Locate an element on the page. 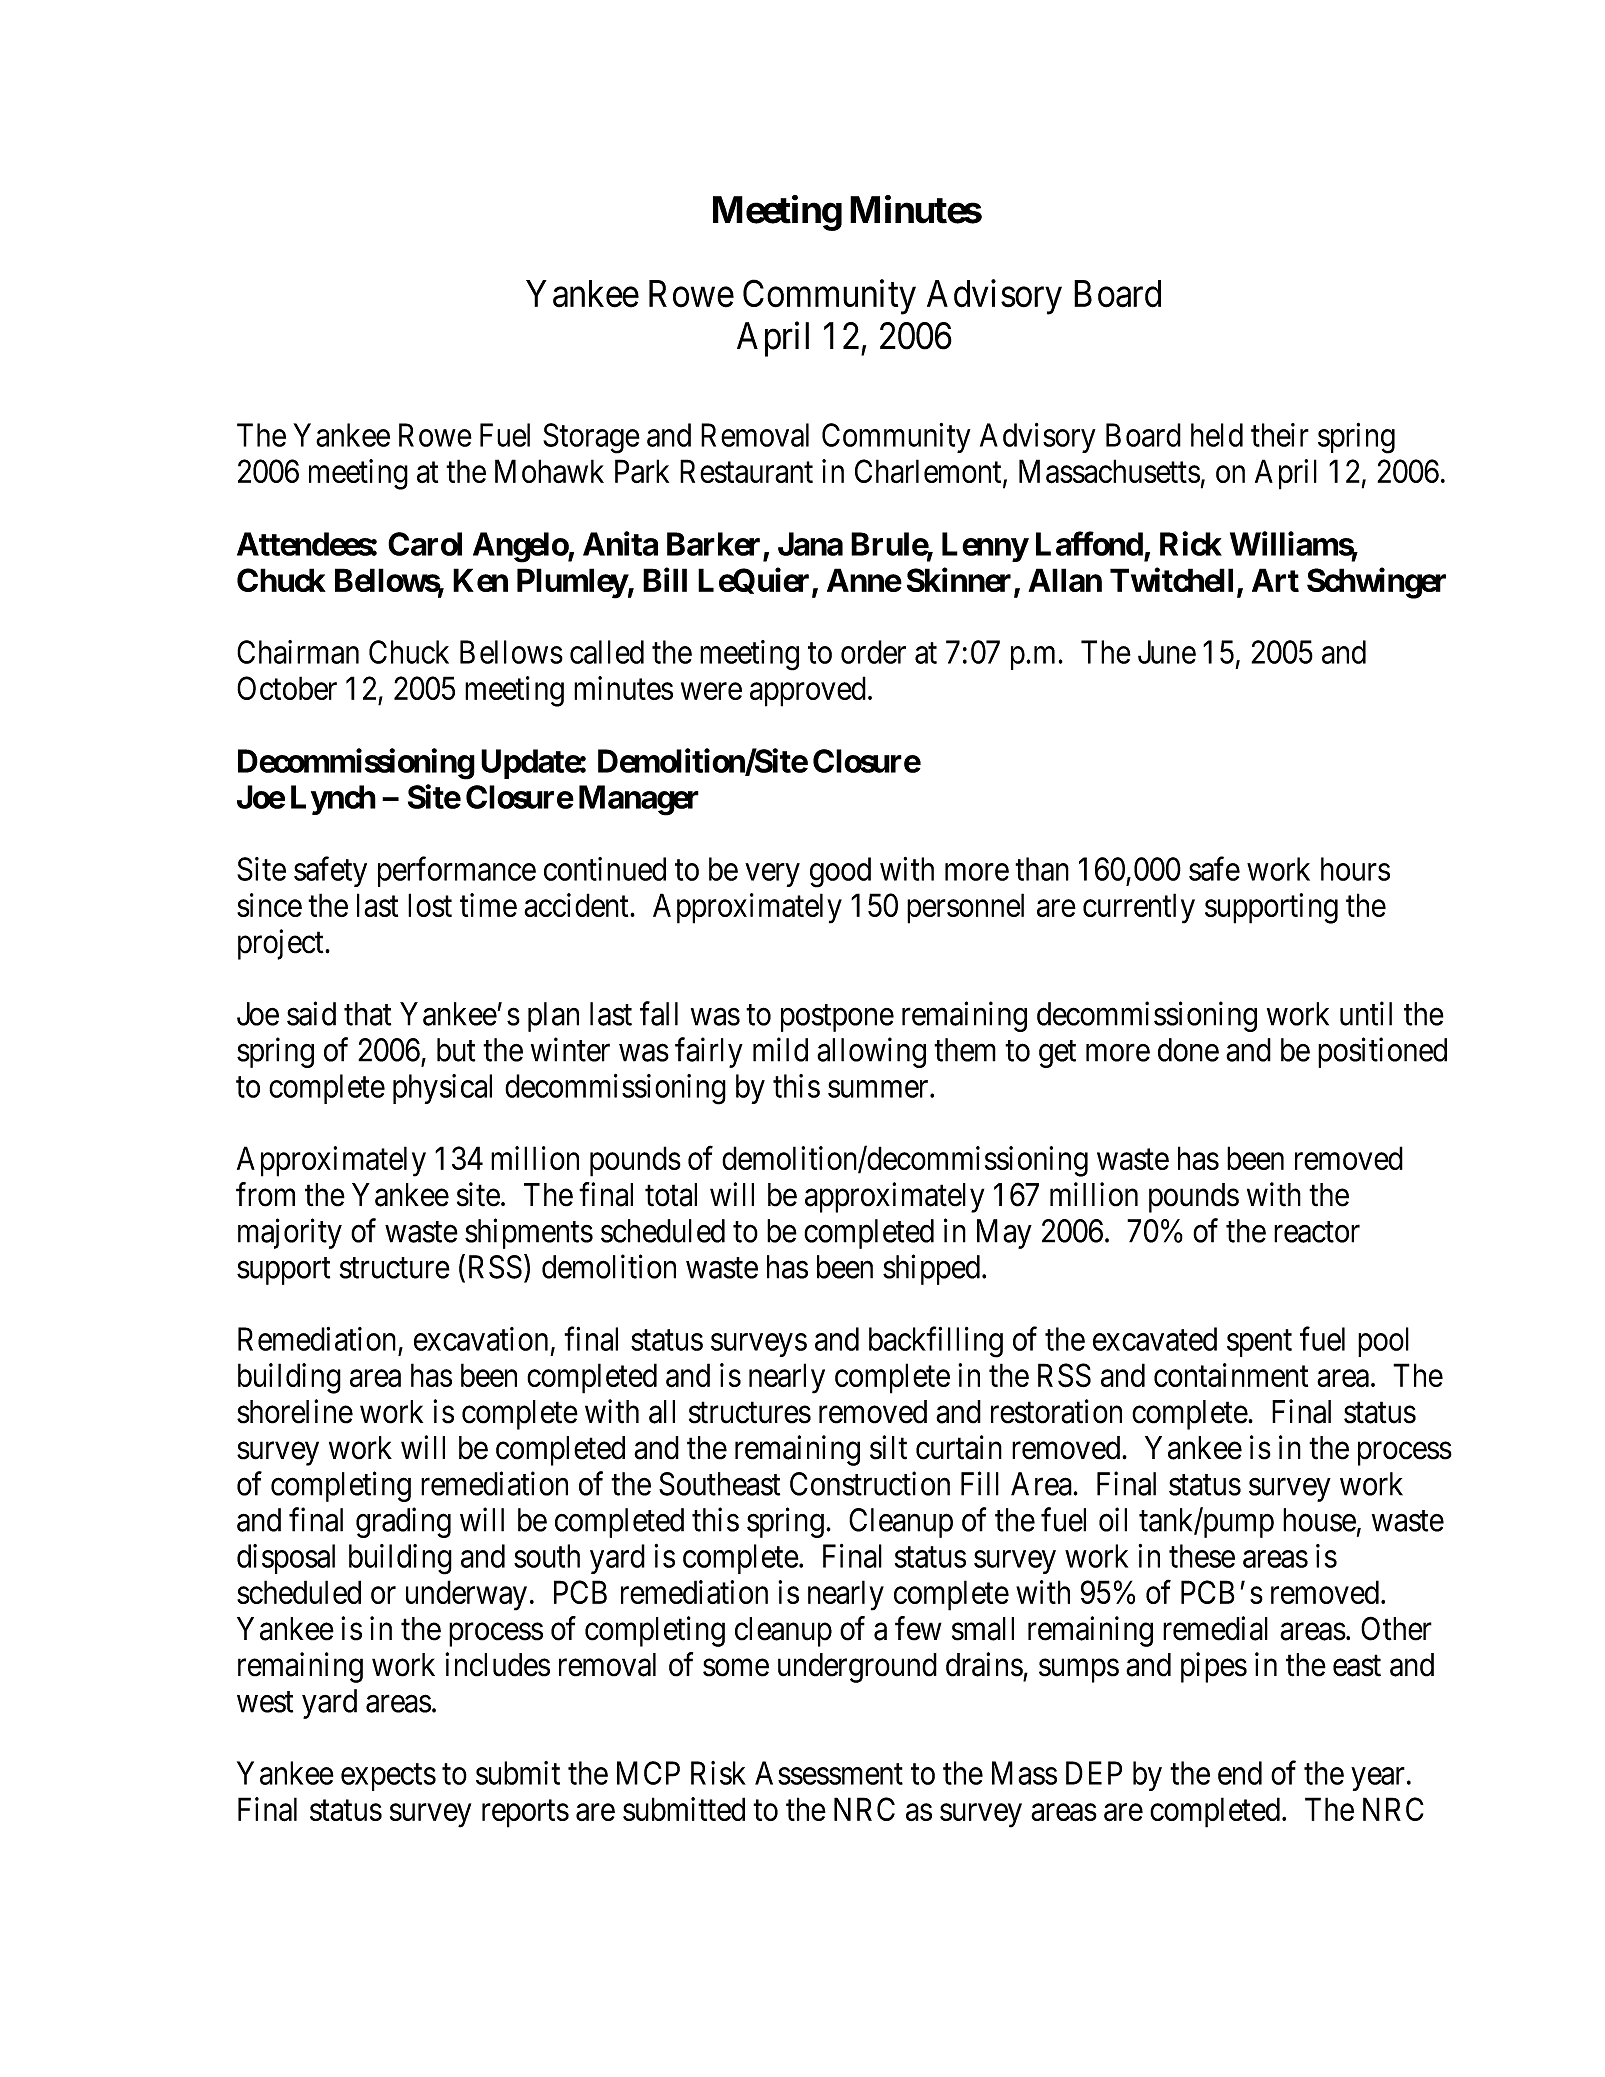 This image has width=1605, height=2077. done is located at coordinates (1188, 1050).
